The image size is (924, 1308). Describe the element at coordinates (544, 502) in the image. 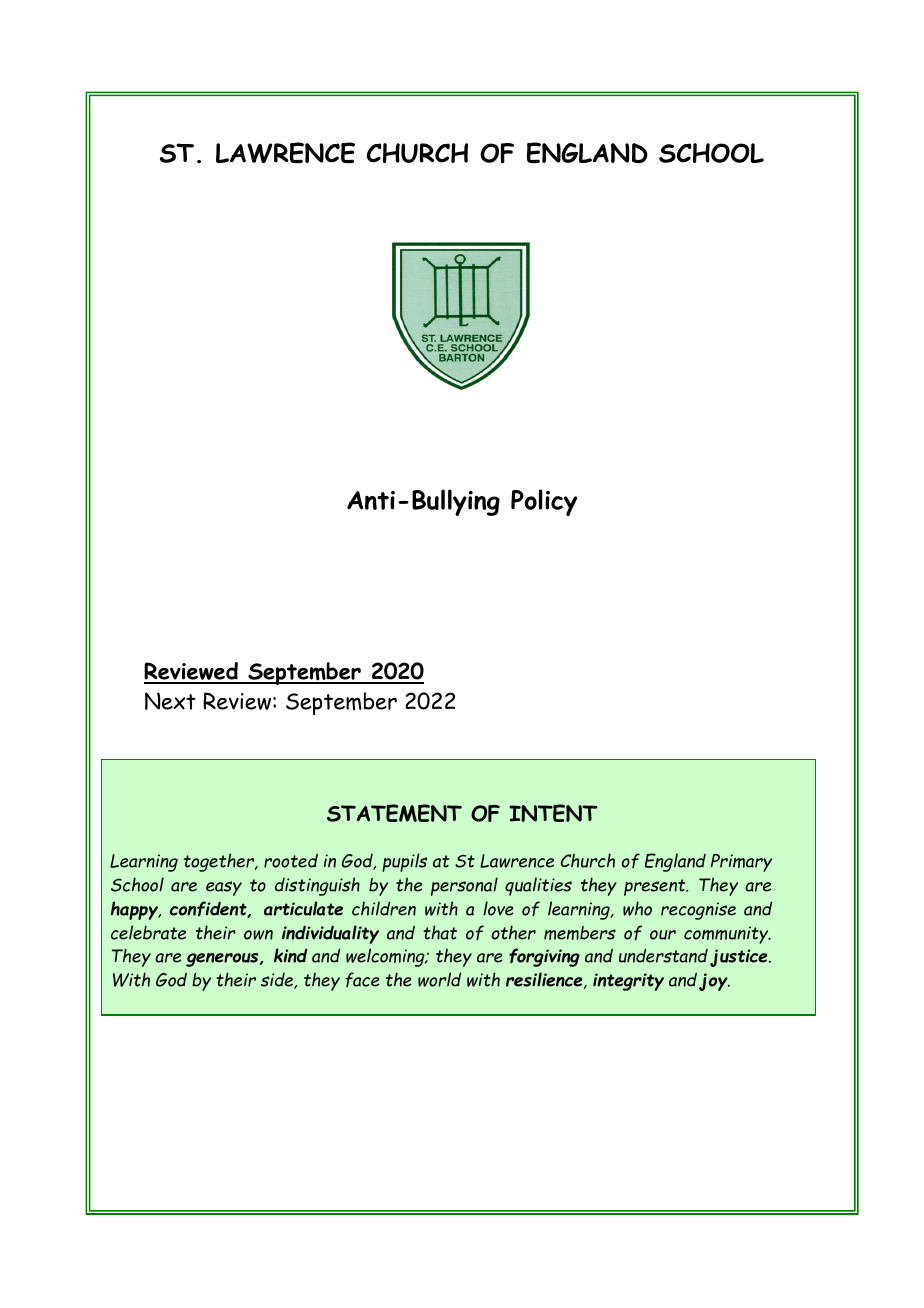

I see `Policy` at that location.
